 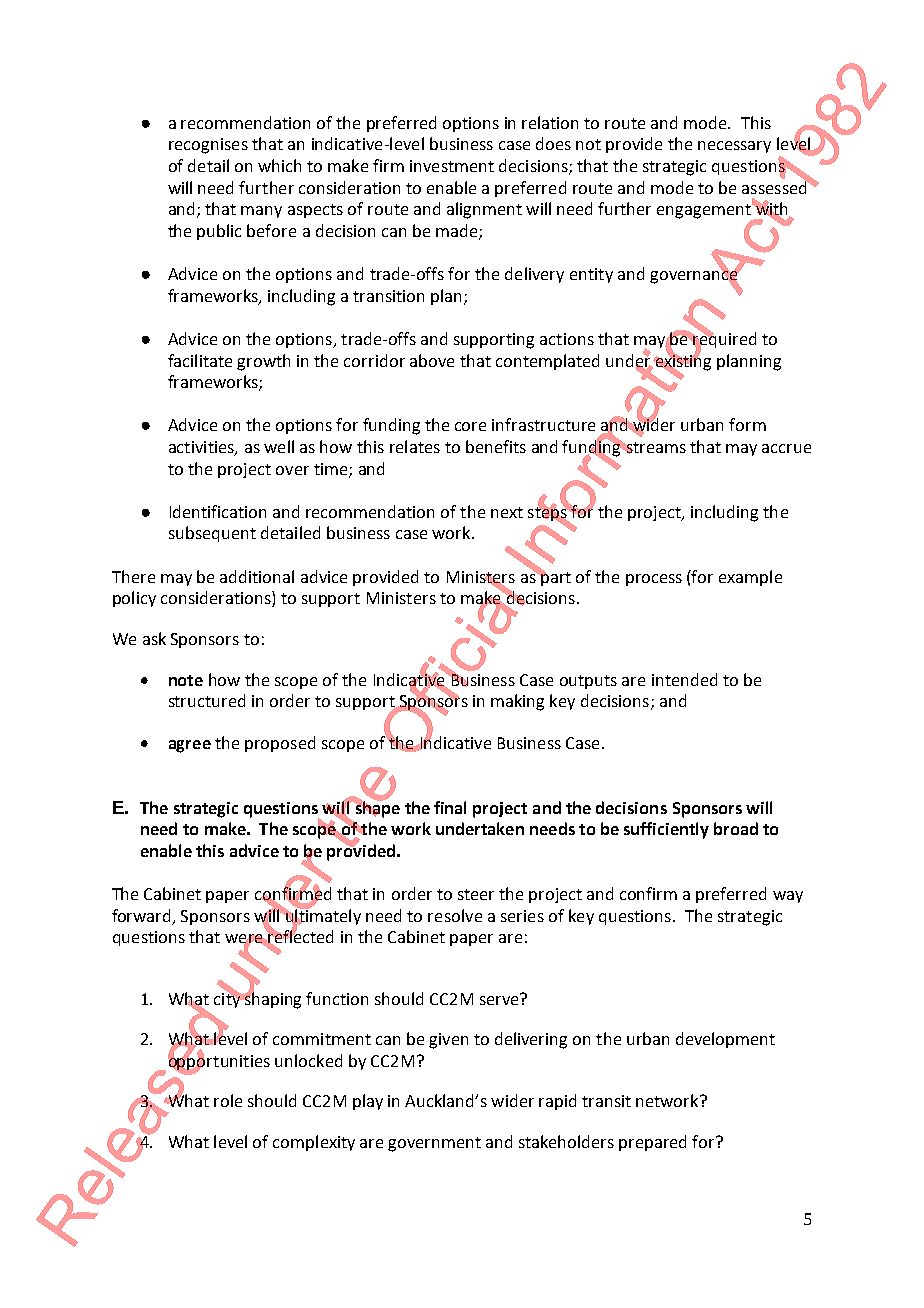 I want to click on role, so click(x=228, y=1100).
